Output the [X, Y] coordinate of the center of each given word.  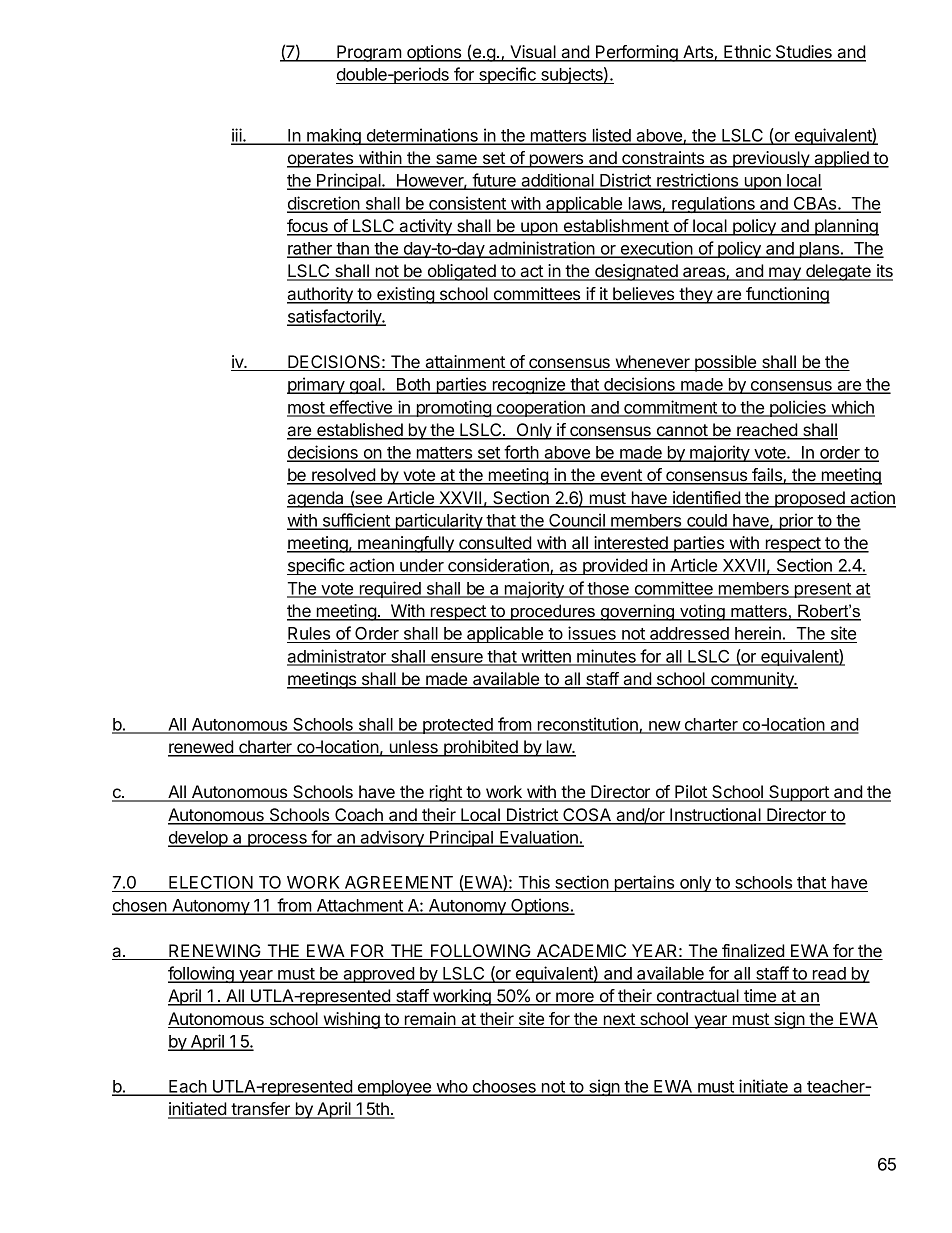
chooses [504, 1088]
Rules [310, 635]
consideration [498, 566]
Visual [533, 53]
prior [796, 521]
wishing [351, 1020]
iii [237, 136]
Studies [804, 53]
